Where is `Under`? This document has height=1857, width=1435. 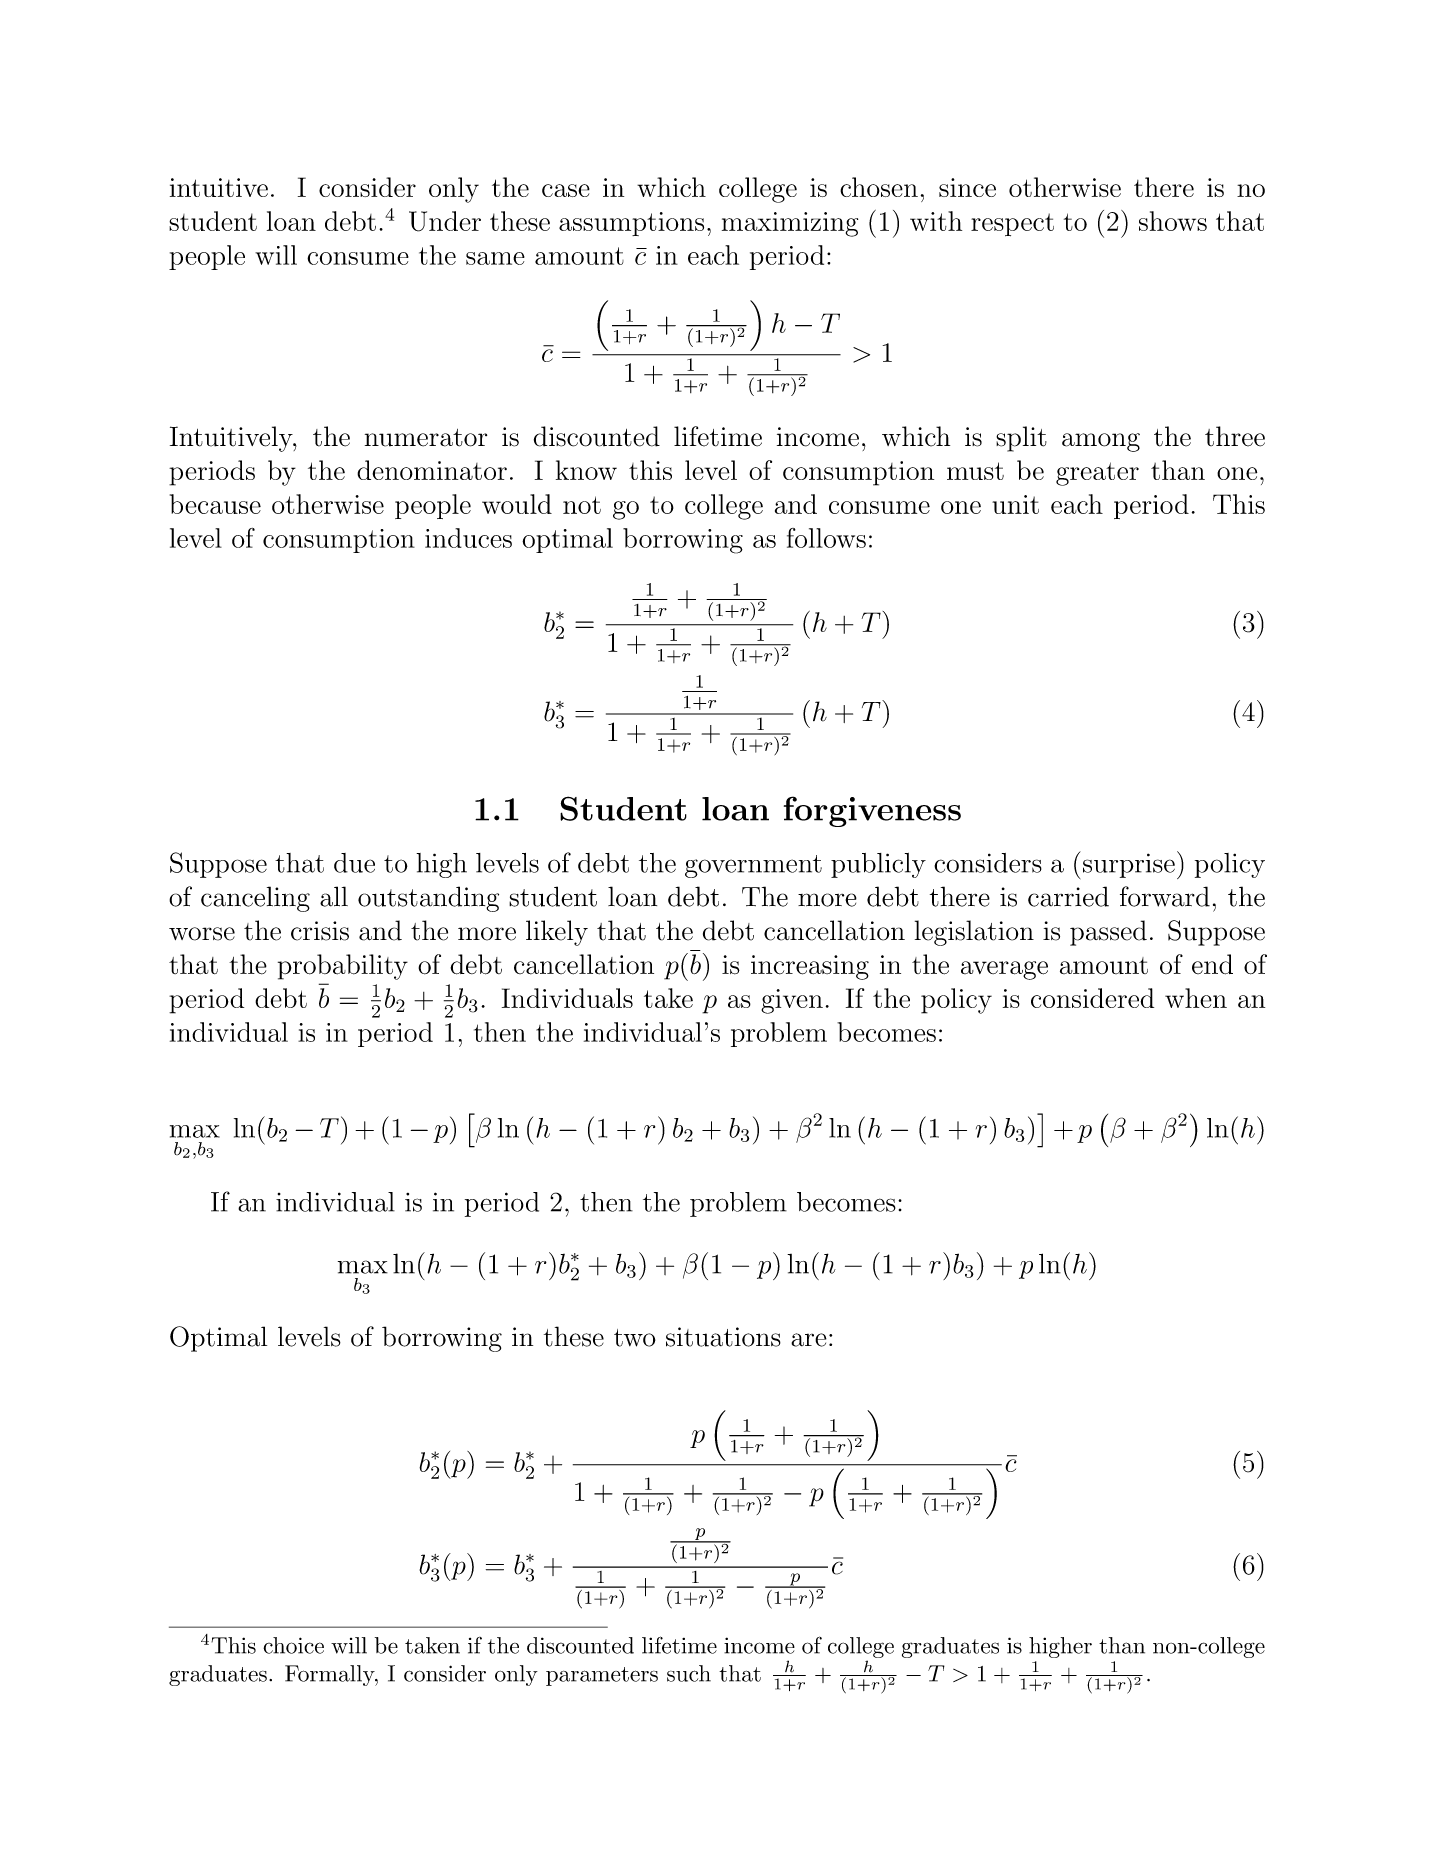 Under is located at coordinates (445, 221).
